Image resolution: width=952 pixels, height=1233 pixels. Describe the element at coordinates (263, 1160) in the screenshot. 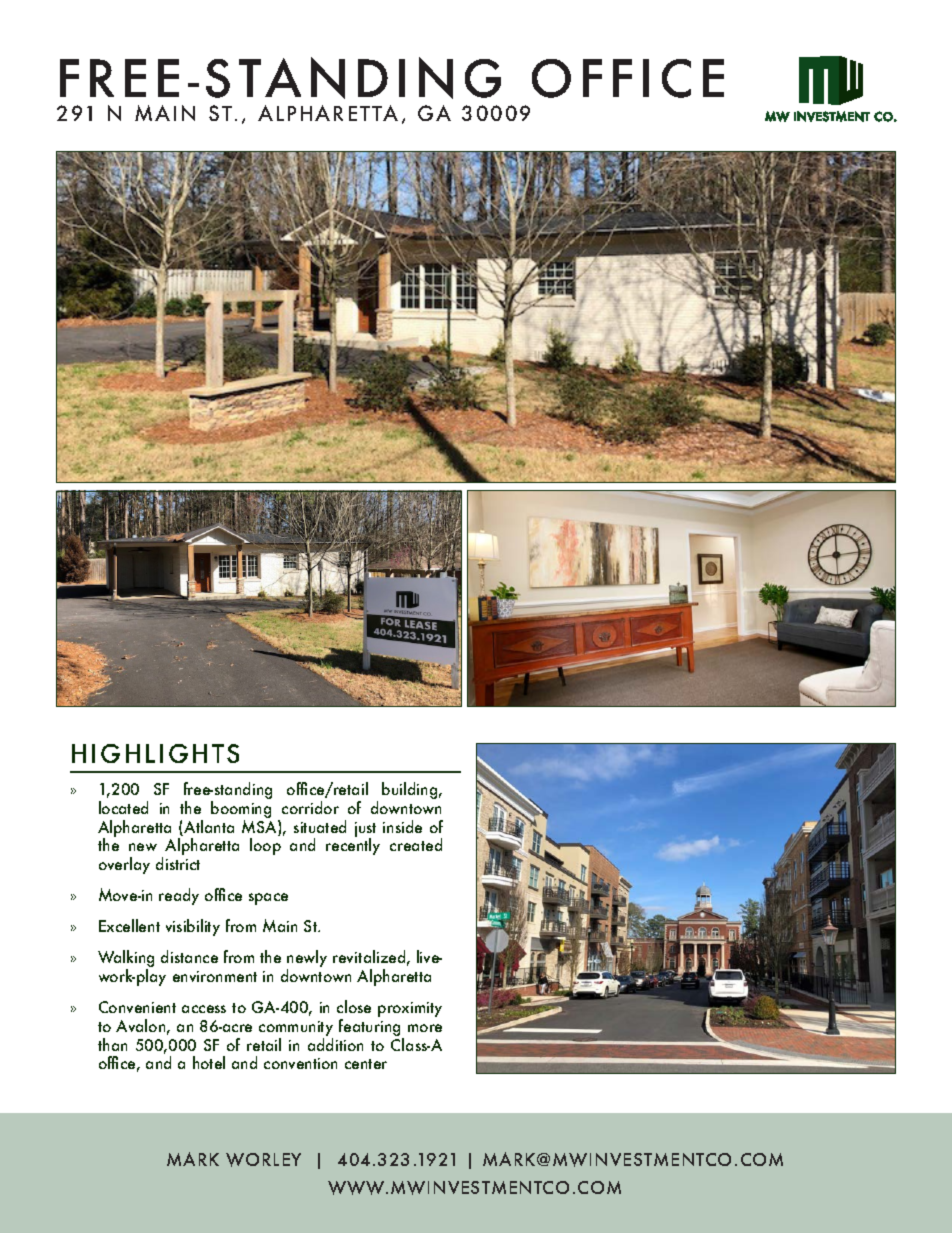

I see `WORLEY` at that location.
